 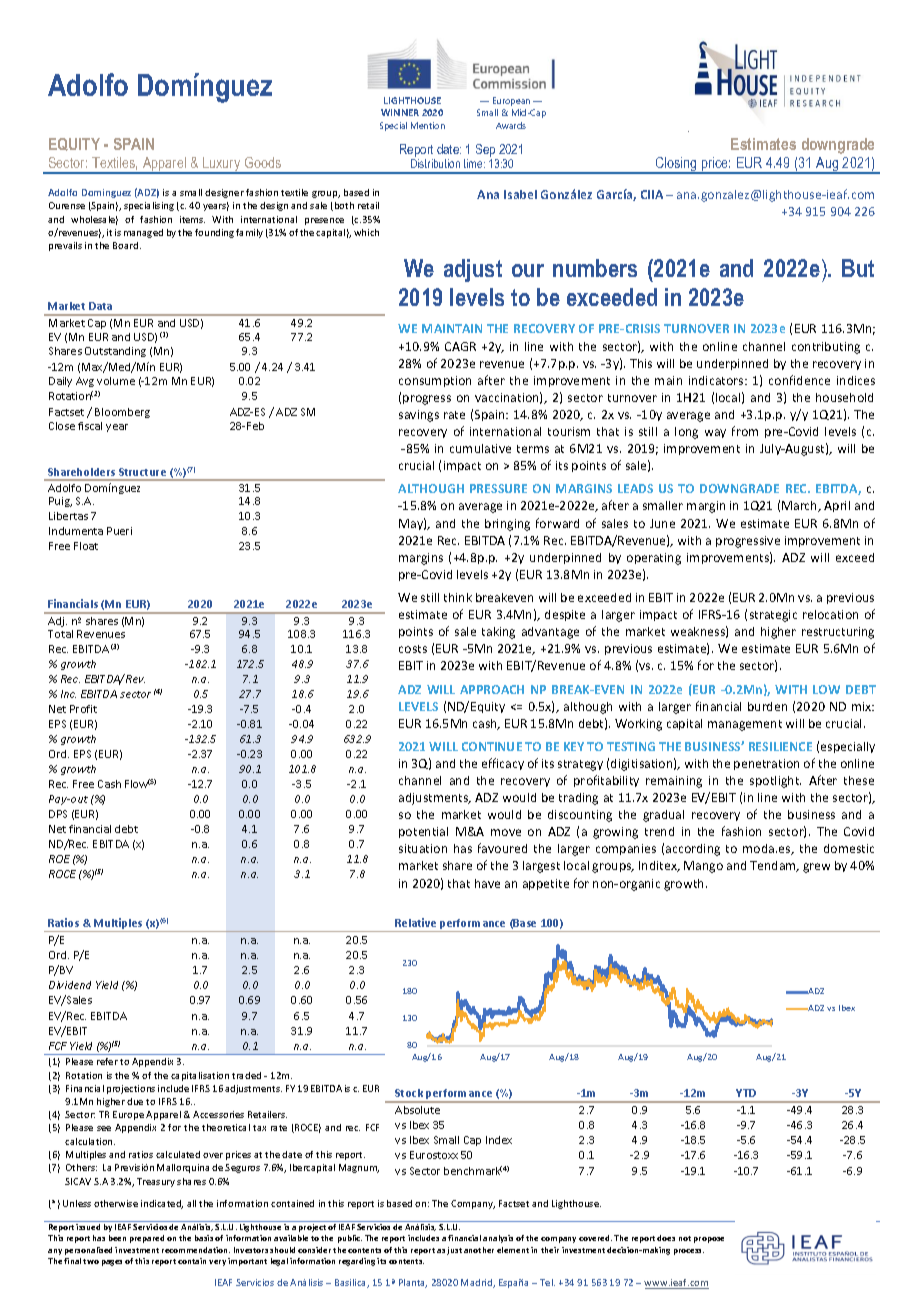 What do you see at coordinates (816, 868) in the screenshot?
I see `grew` at bounding box center [816, 868].
